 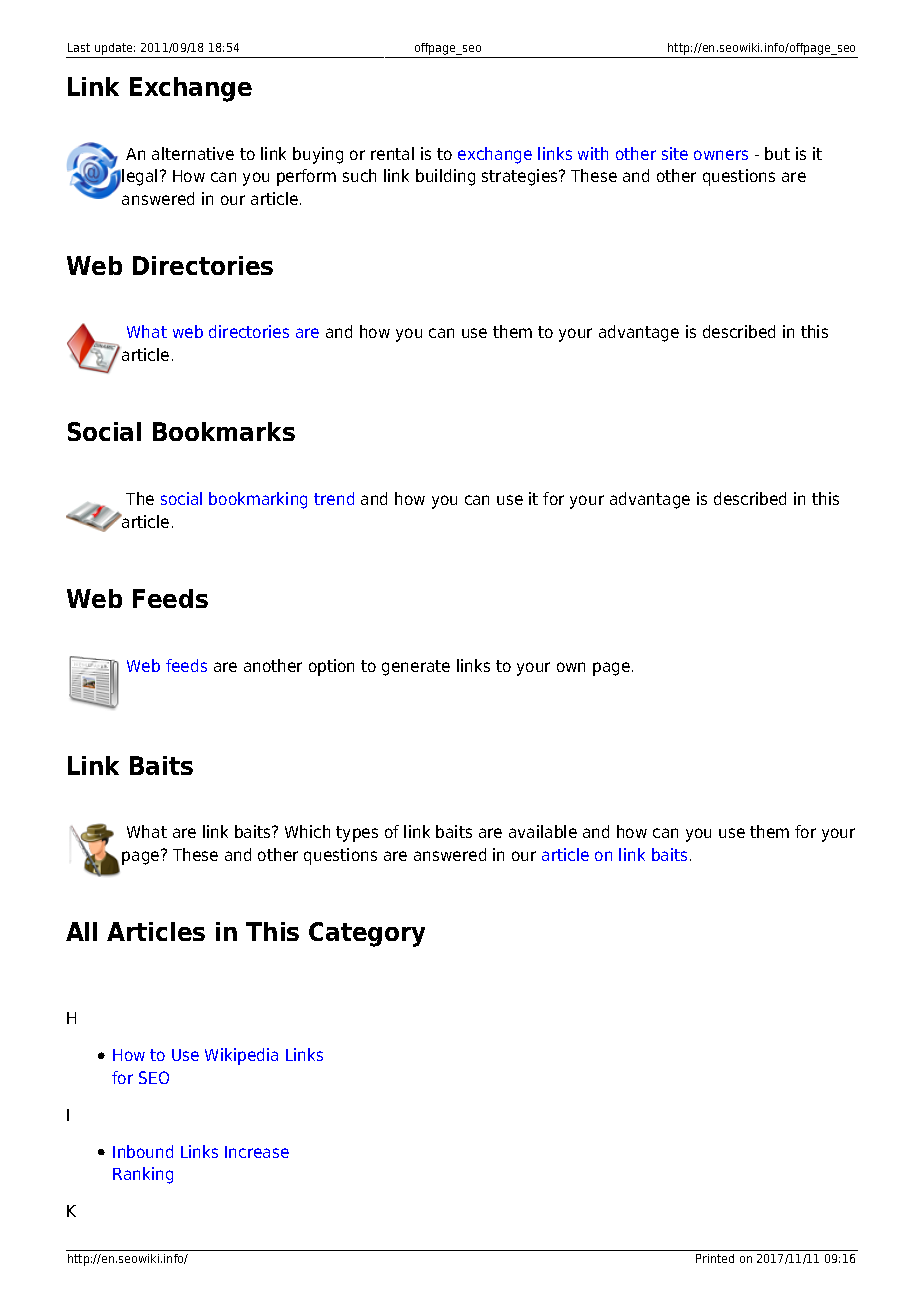 I want to click on types, so click(x=357, y=834).
